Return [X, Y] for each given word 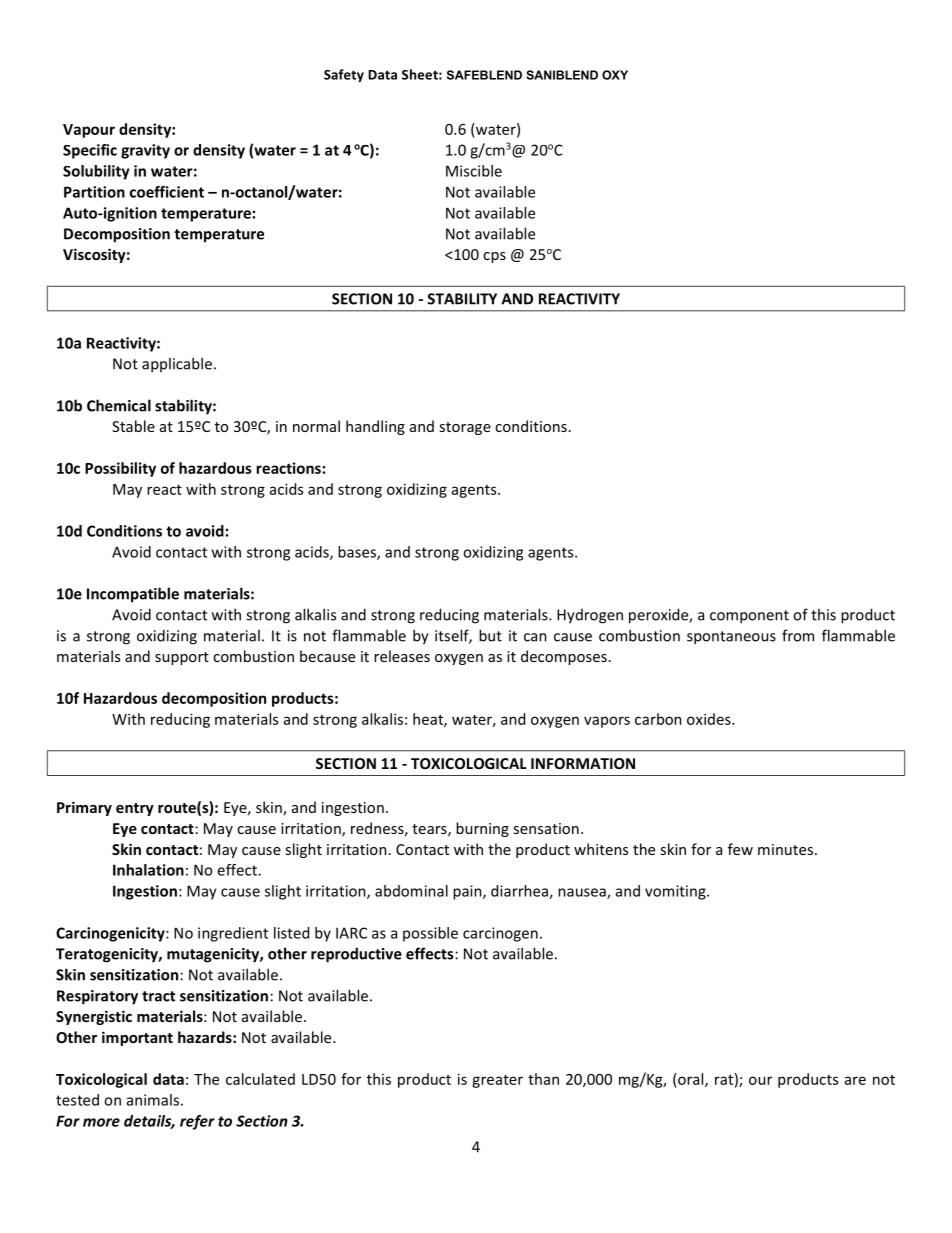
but [490, 635]
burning [482, 829]
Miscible [474, 171]
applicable [177, 365]
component [749, 617]
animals [153, 1100]
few [740, 849]
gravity [145, 151]
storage [465, 428]
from [798, 635]
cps [494, 257]
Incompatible [133, 595]
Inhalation [148, 870]
